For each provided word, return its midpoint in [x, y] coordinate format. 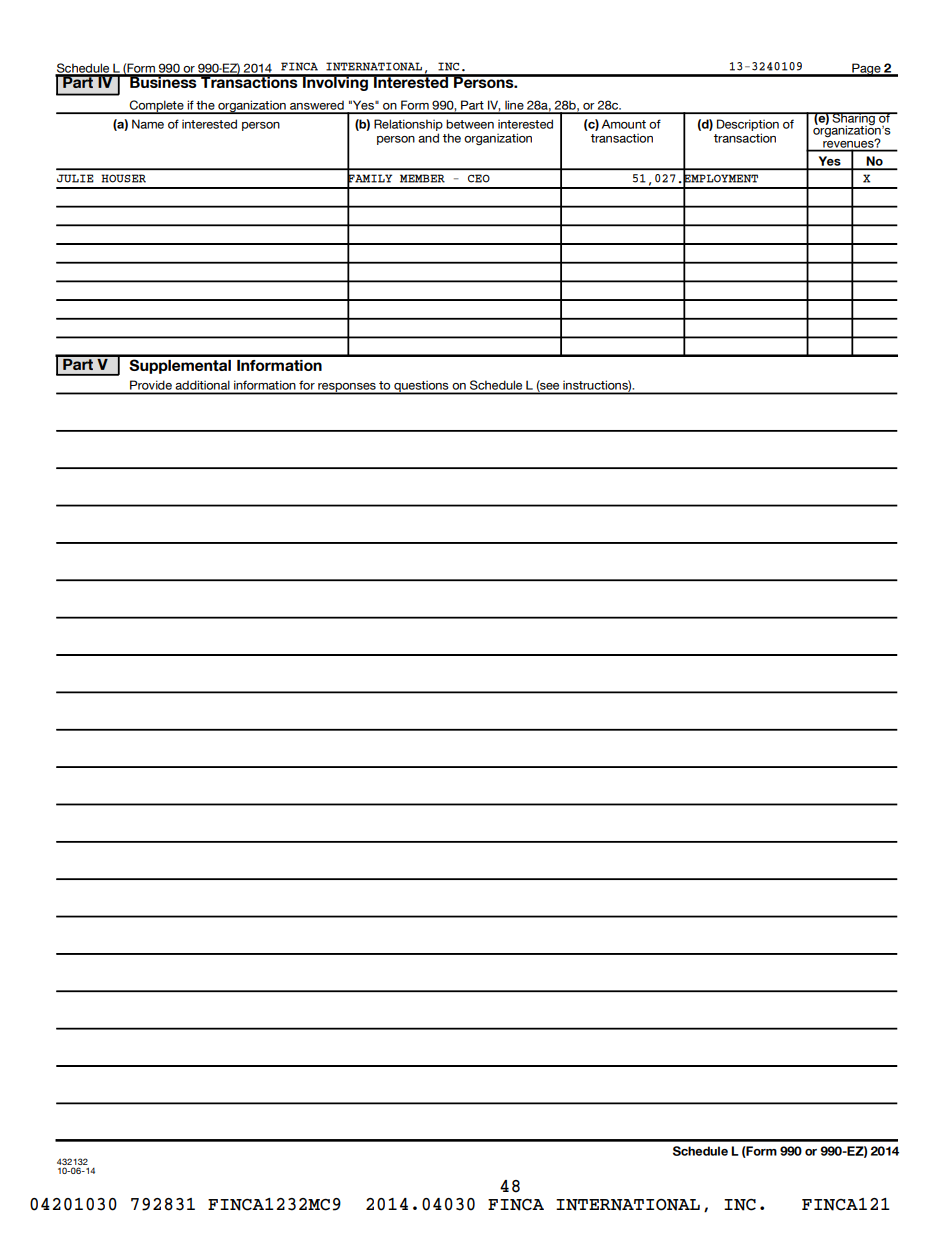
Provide [151, 387]
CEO [479, 178]
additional [203, 387]
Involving [335, 82]
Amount [624, 124]
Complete [157, 107]
